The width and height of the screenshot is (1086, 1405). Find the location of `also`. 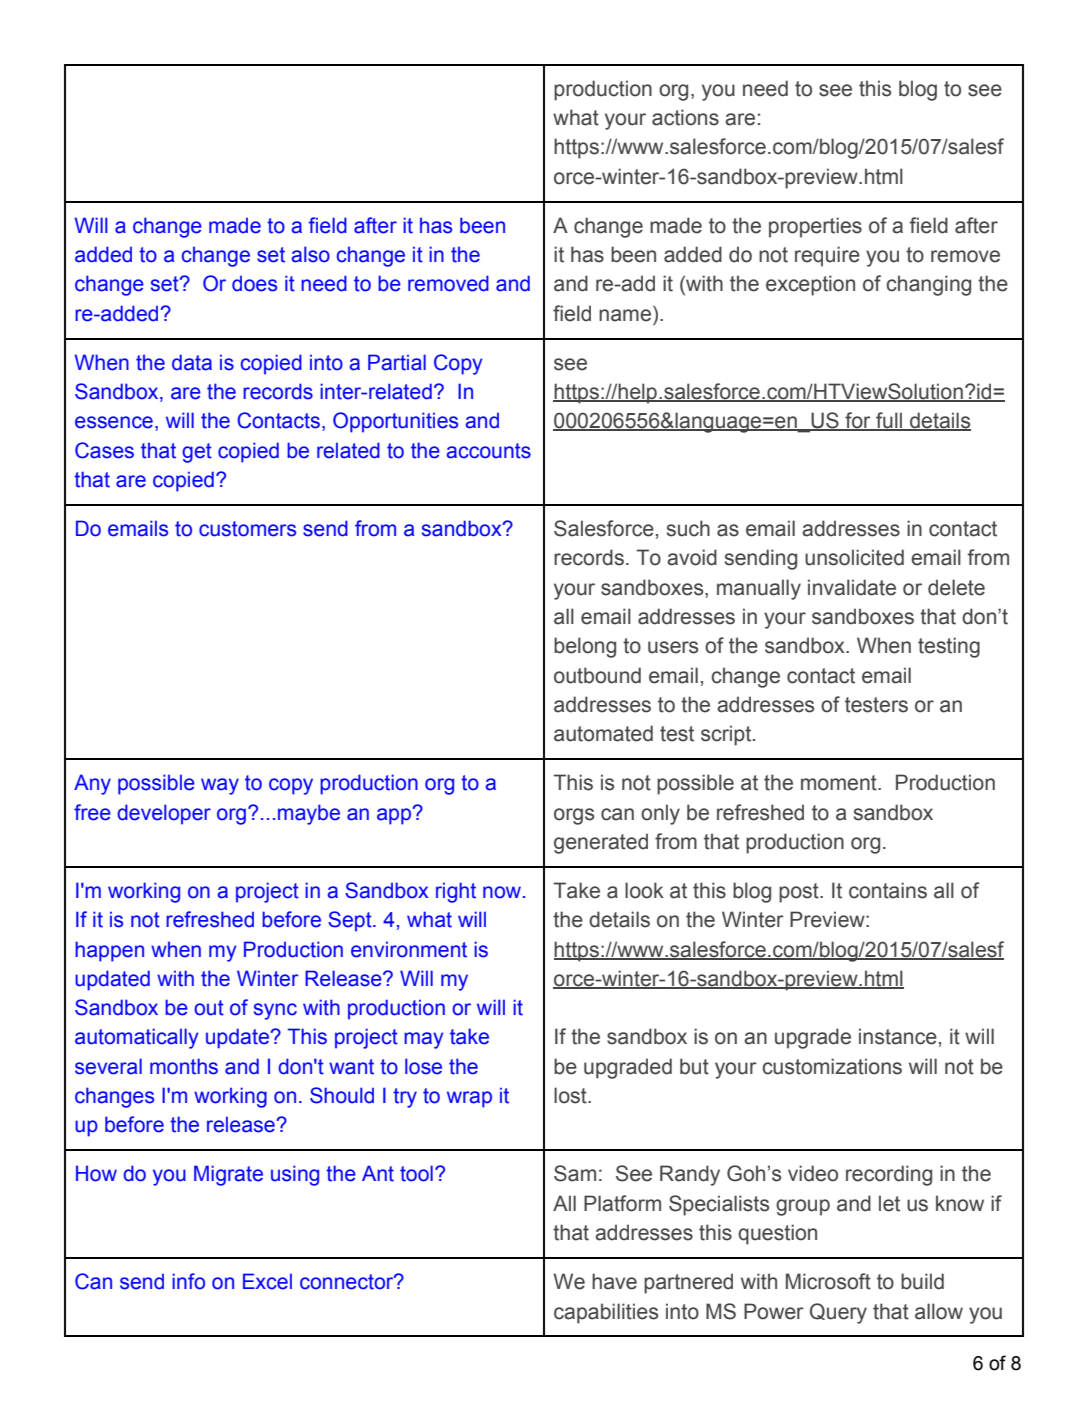

also is located at coordinates (311, 254).
